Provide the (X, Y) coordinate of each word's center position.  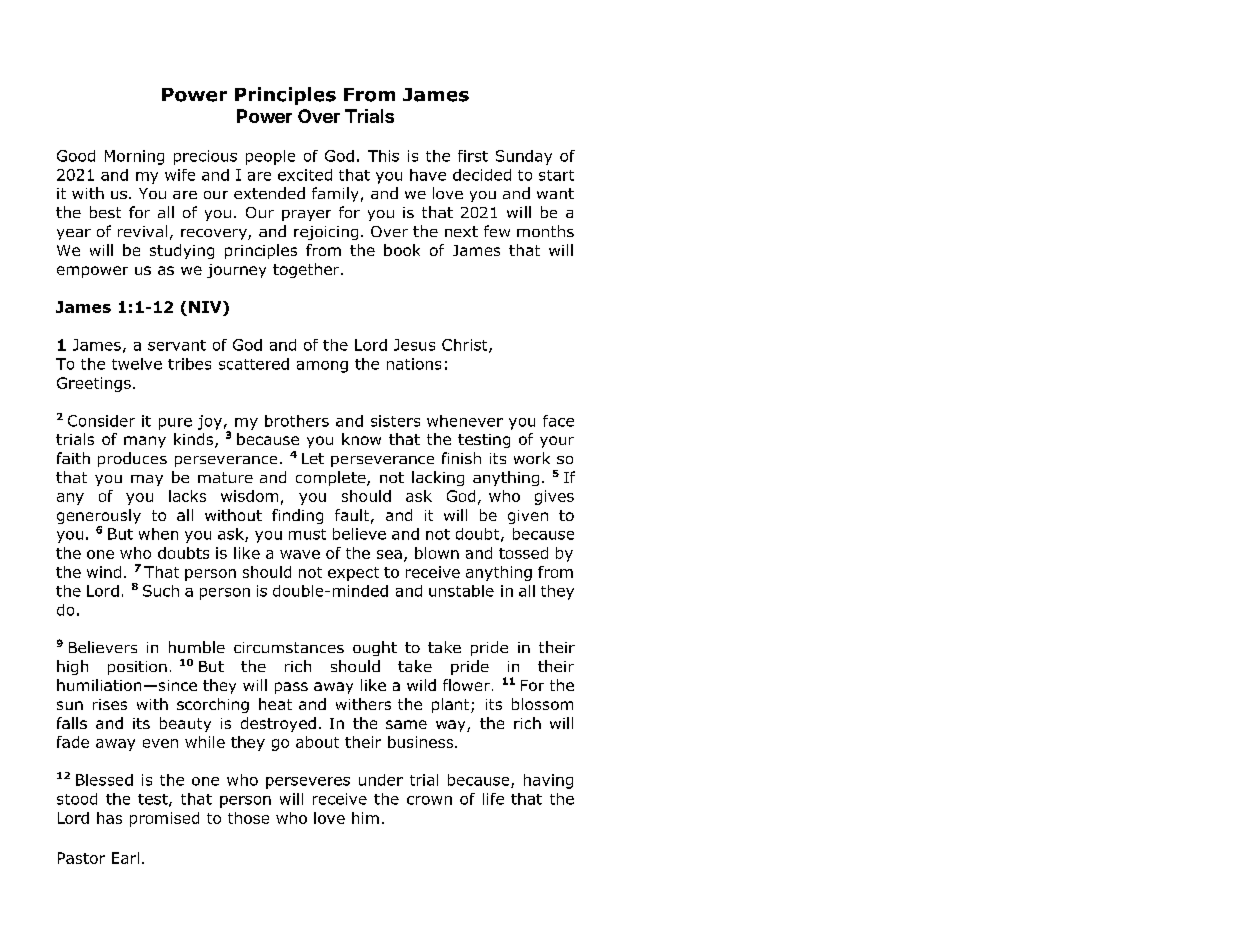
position (137, 668)
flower (466, 685)
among (322, 367)
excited (305, 175)
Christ (466, 346)
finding (297, 516)
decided (482, 175)
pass (291, 688)
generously (99, 518)
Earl (125, 858)
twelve (137, 364)
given (528, 517)
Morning (134, 157)
